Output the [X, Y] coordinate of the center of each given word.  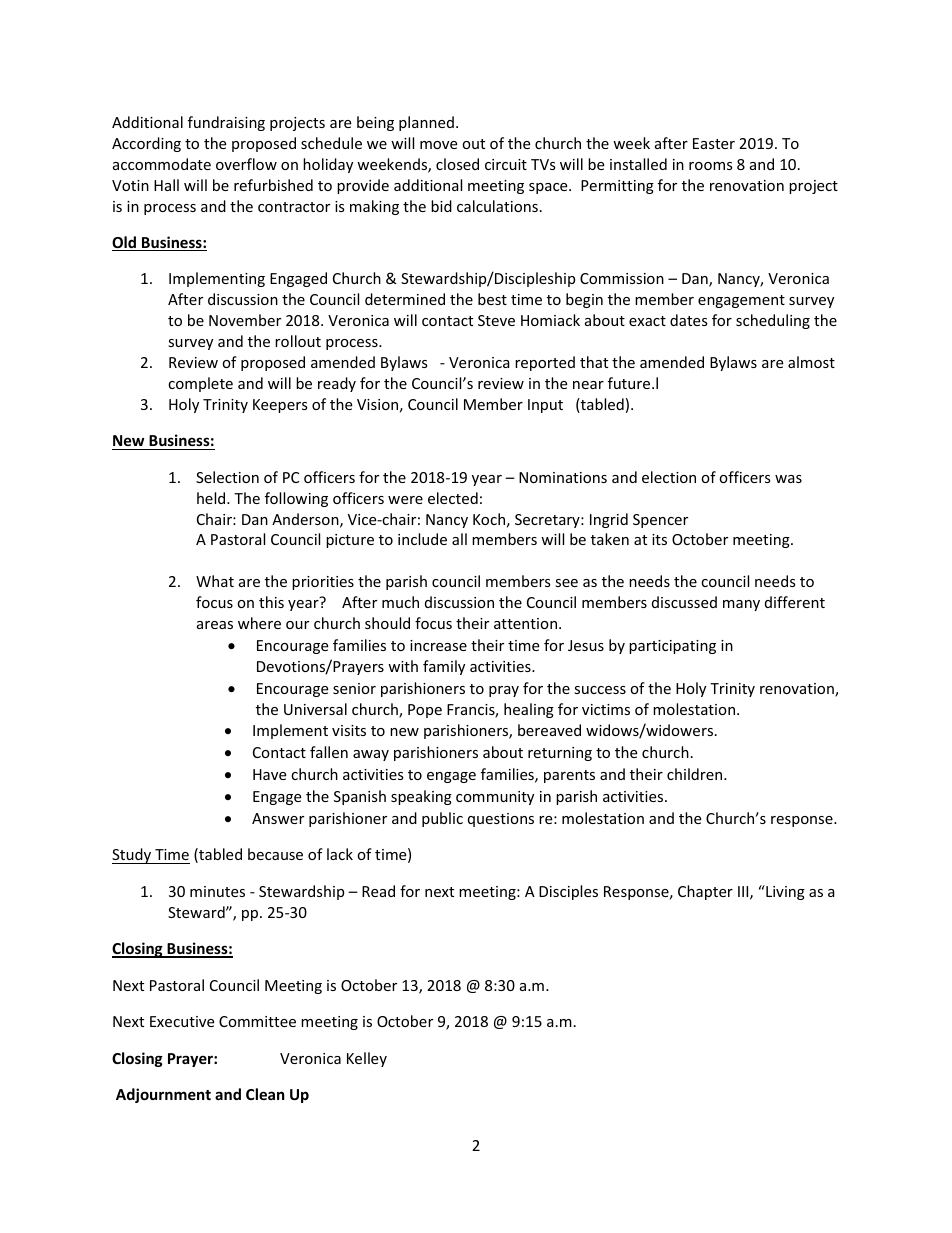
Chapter [705, 892]
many [741, 605]
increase [438, 645]
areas [215, 625]
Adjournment [163, 1095]
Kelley [367, 1059]
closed [457, 164]
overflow [246, 164]
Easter [714, 143]
